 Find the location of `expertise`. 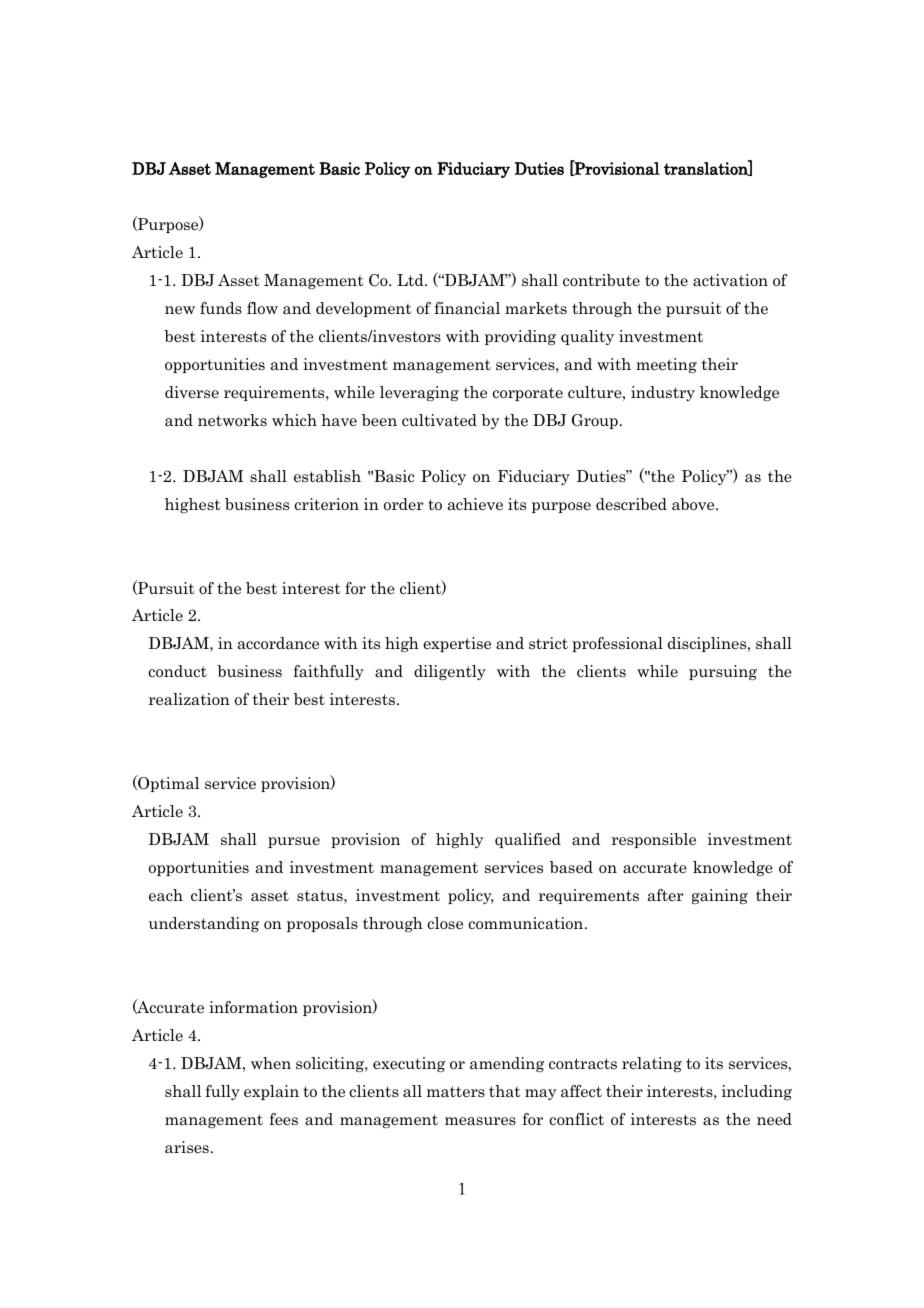

expertise is located at coordinates (457, 644).
